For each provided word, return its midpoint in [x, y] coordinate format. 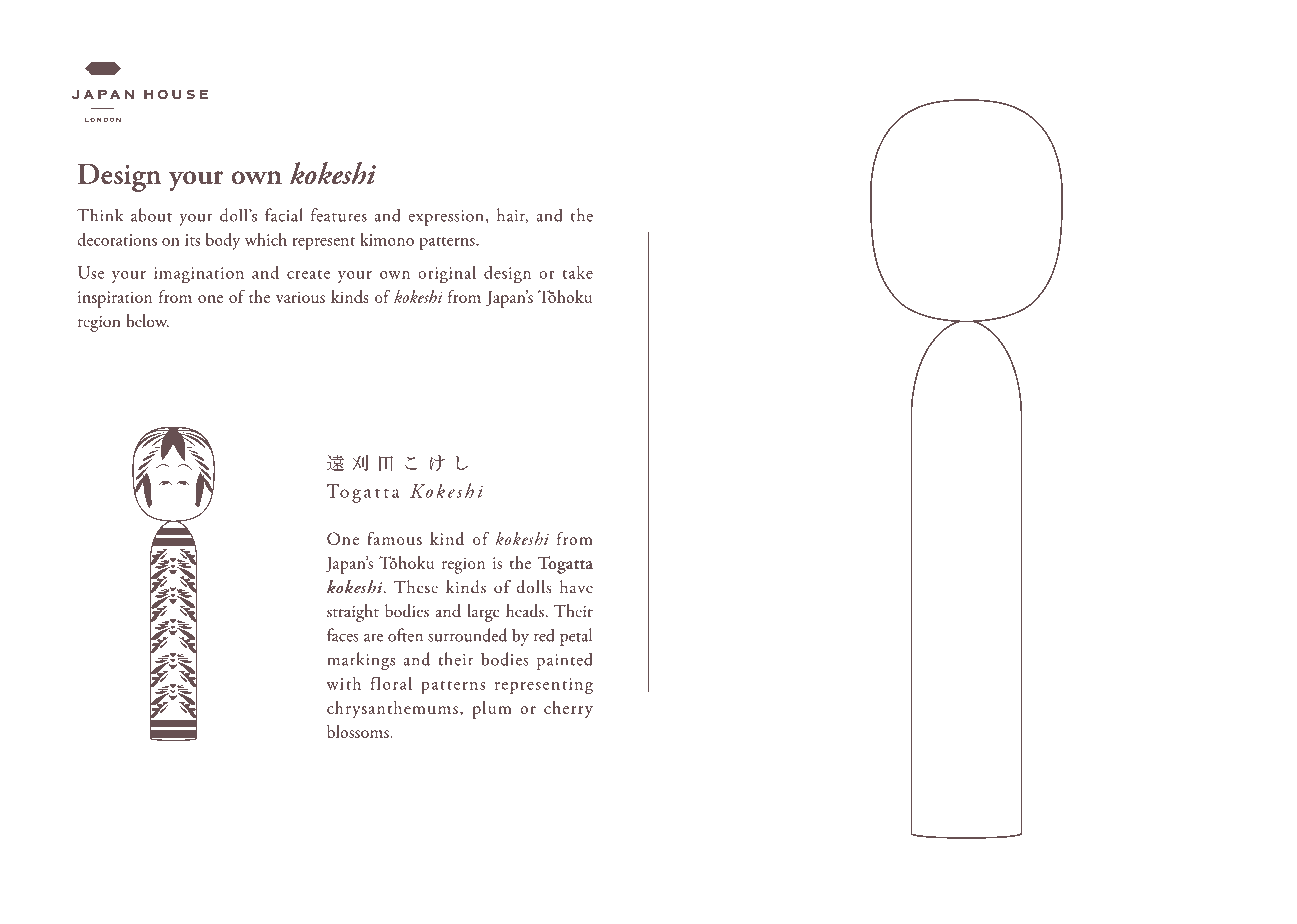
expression [446, 218]
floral [391, 683]
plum [492, 710]
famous [394, 538]
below [147, 320]
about [151, 215]
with [343, 683]
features [339, 215]
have [576, 586]
